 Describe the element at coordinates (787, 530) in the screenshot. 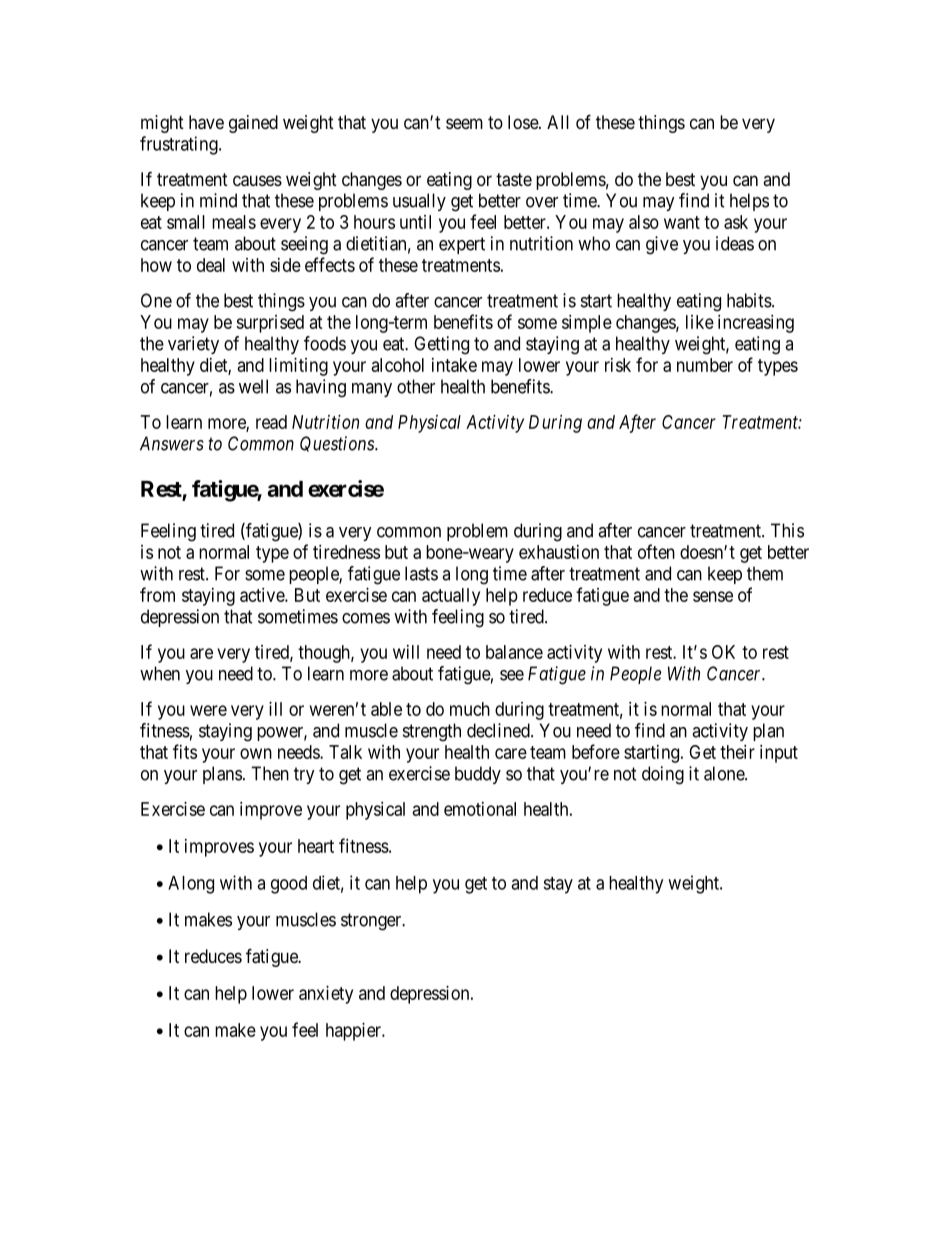

I see `This` at that location.
